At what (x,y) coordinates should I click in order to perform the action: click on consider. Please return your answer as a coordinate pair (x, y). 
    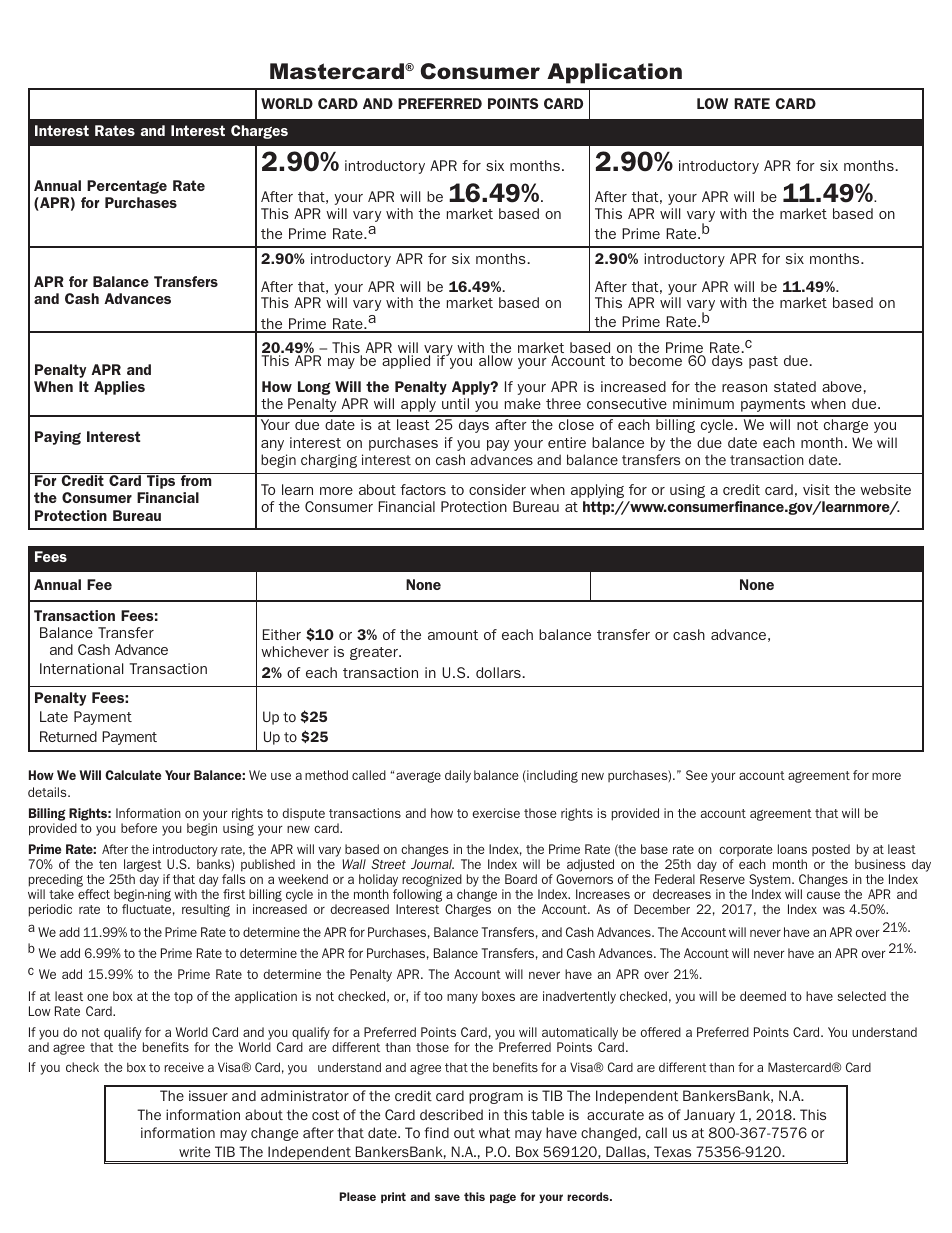
    Looking at the image, I should click on (497, 489).
